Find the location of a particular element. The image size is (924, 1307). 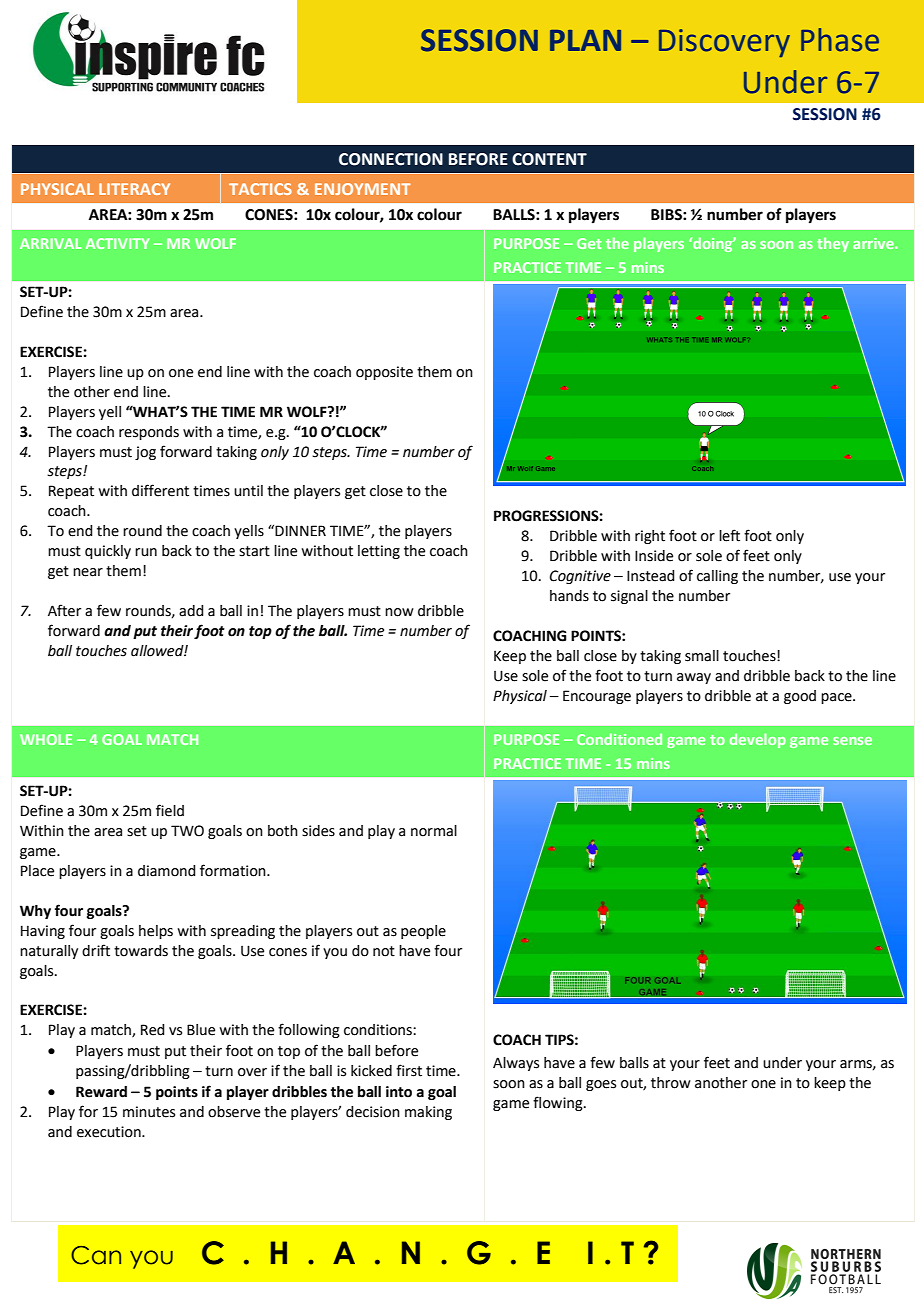

throw is located at coordinates (671, 1083).
